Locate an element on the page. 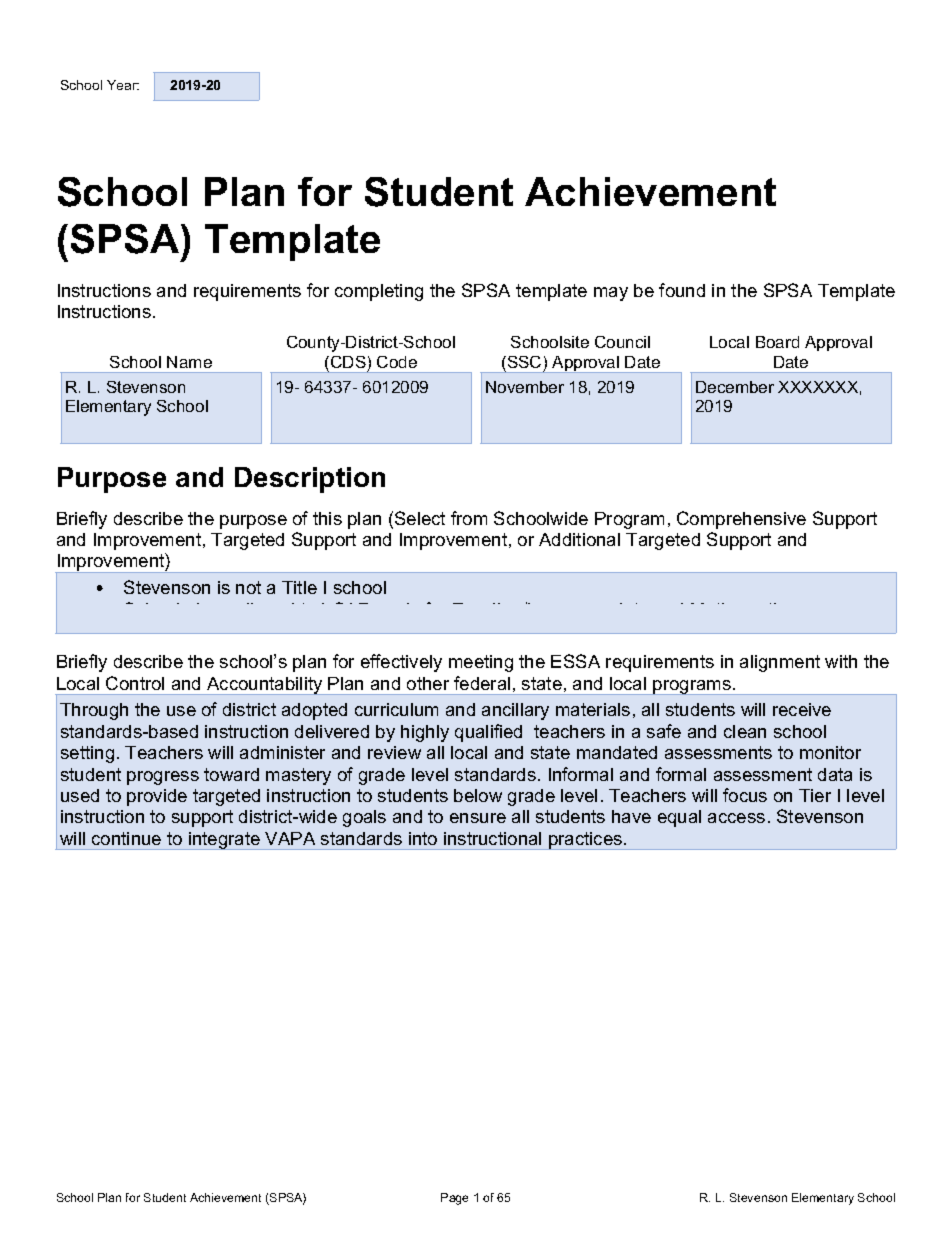 The image size is (952, 1233). ensure is located at coordinates (478, 818).
